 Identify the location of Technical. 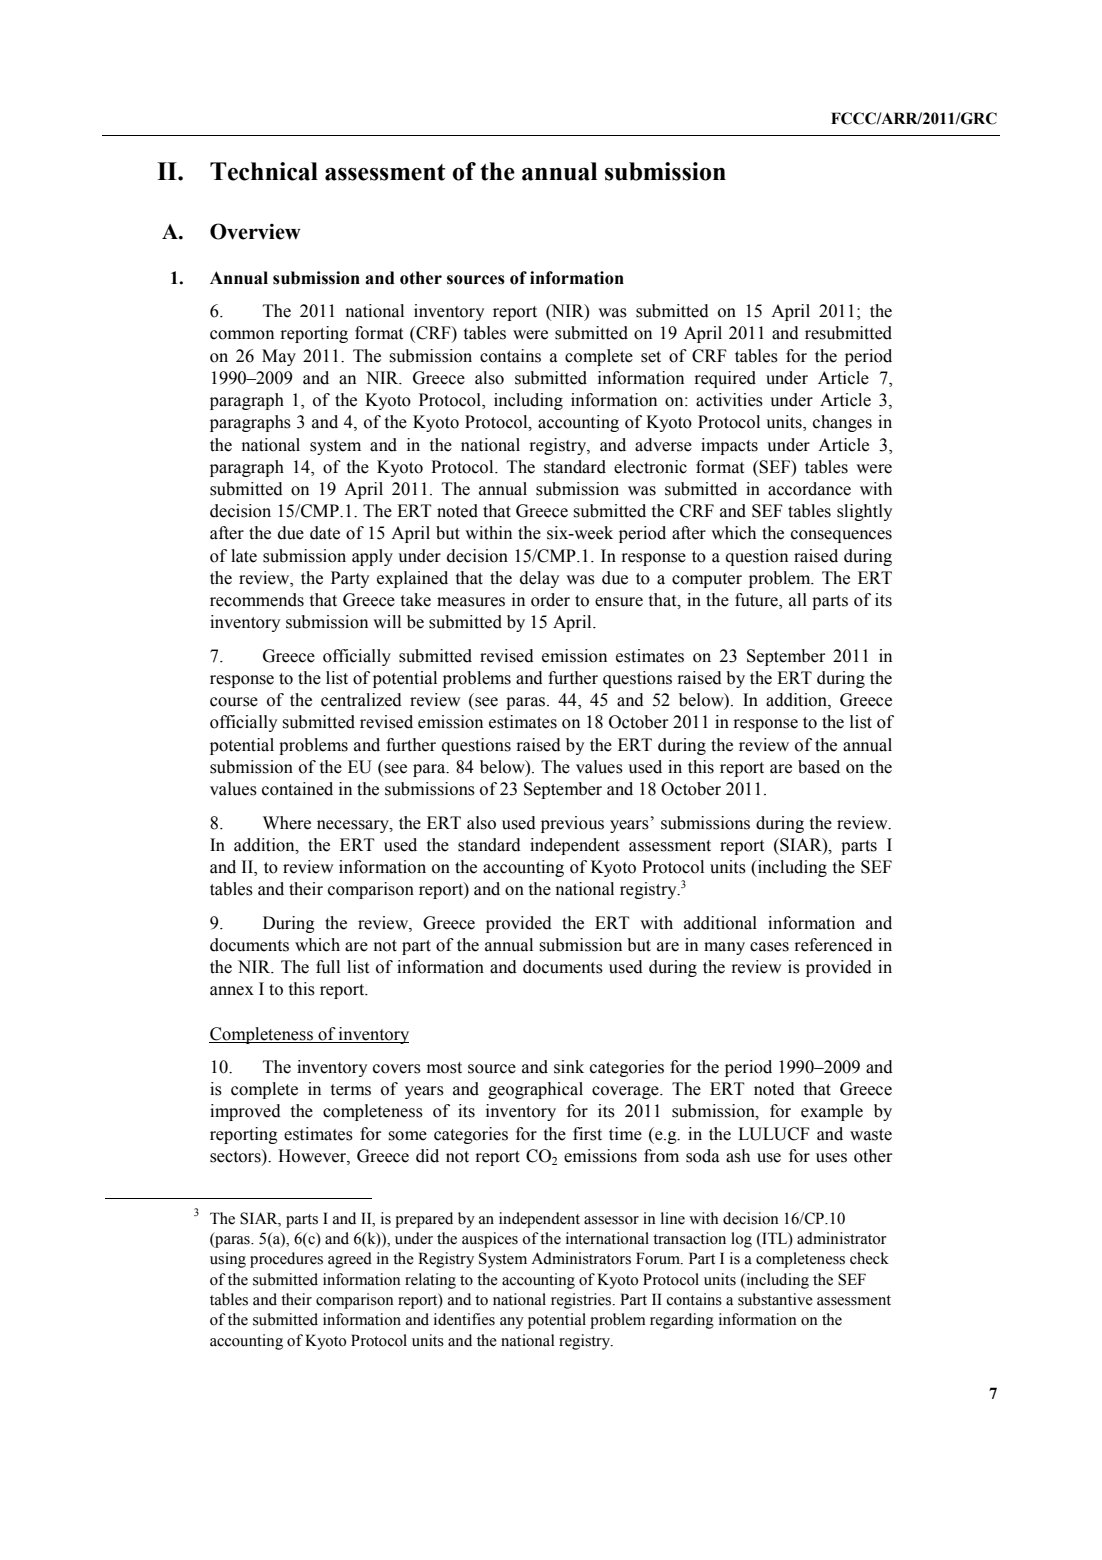
(264, 171).
